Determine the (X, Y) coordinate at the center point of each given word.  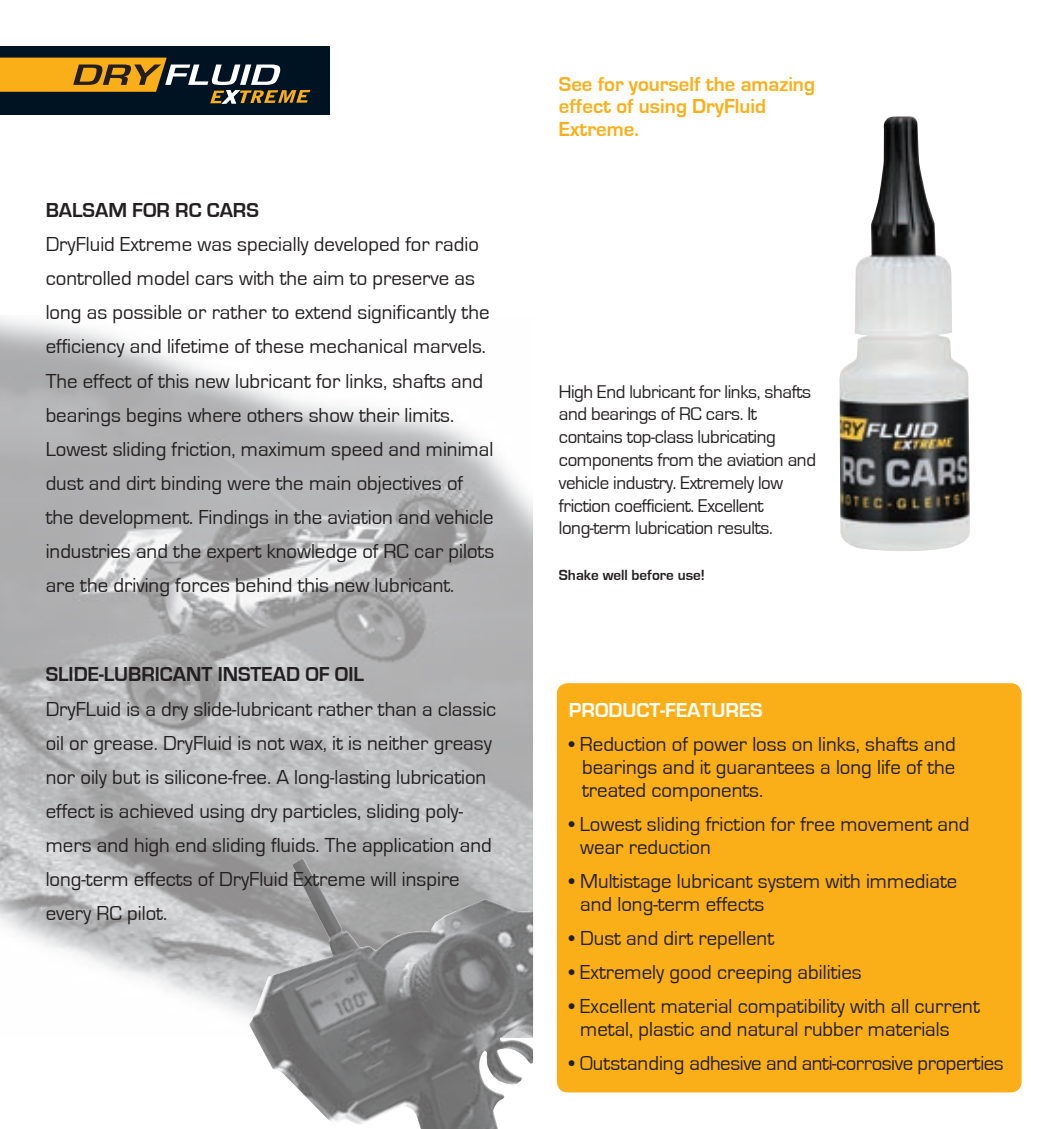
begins (154, 417)
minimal (459, 449)
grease (123, 747)
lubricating (736, 438)
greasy (463, 747)
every (68, 917)
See (575, 84)
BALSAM (86, 210)
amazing (777, 86)
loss (769, 744)
